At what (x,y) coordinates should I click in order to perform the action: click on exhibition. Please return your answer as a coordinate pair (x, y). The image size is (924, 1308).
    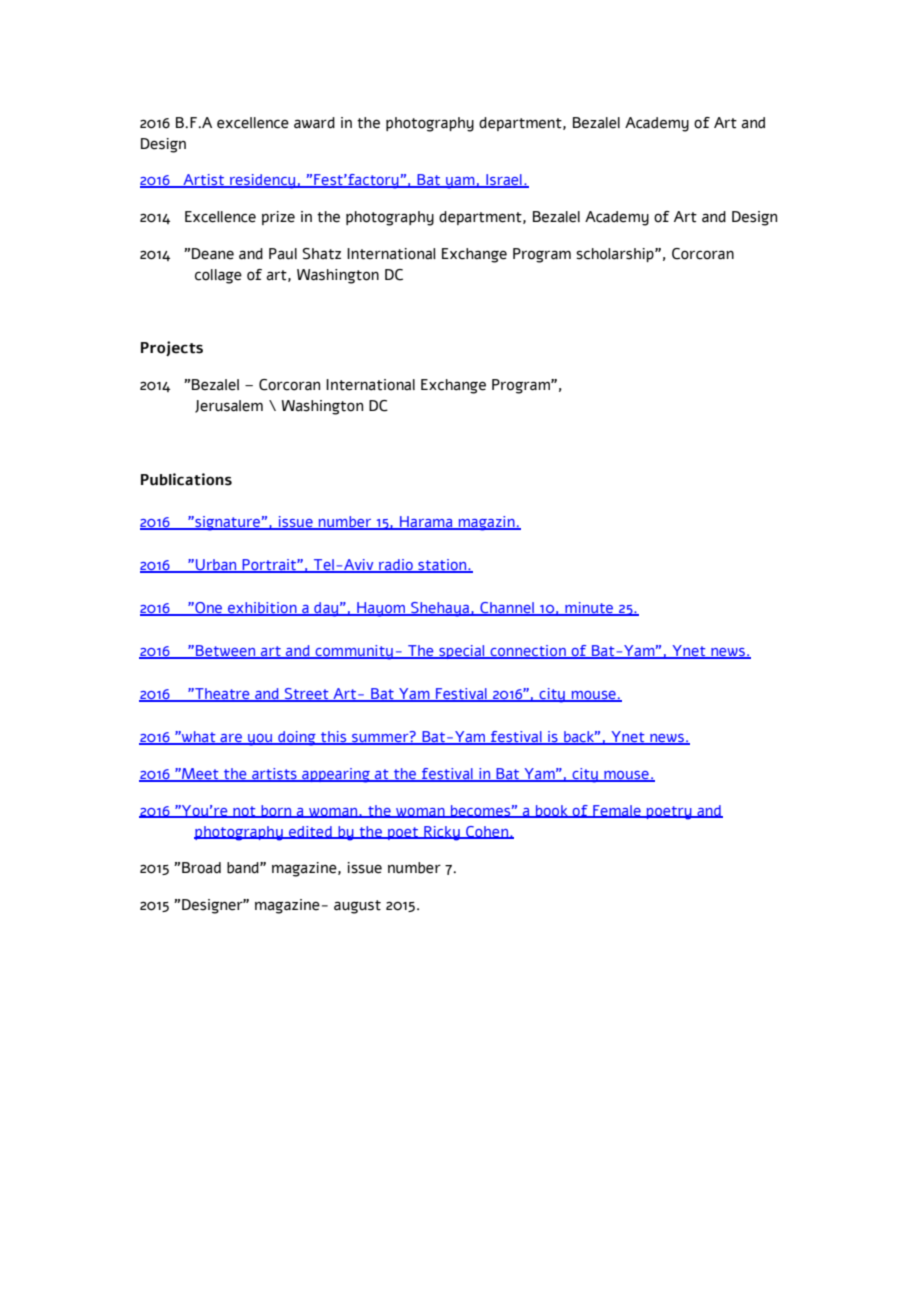
    Looking at the image, I should click on (262, 609).
